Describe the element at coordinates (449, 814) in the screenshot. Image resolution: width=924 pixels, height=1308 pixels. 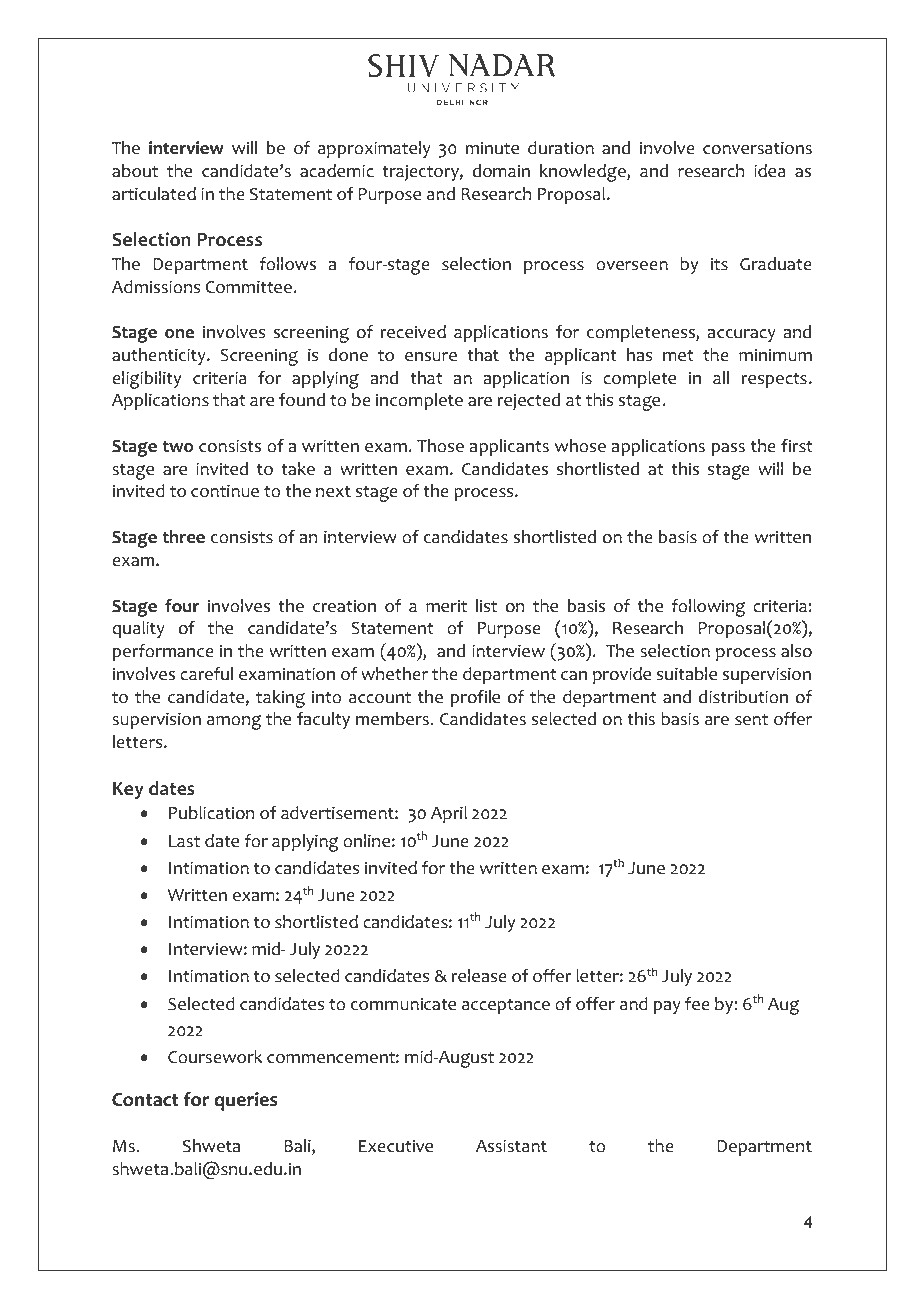
I see `April` at that location.
